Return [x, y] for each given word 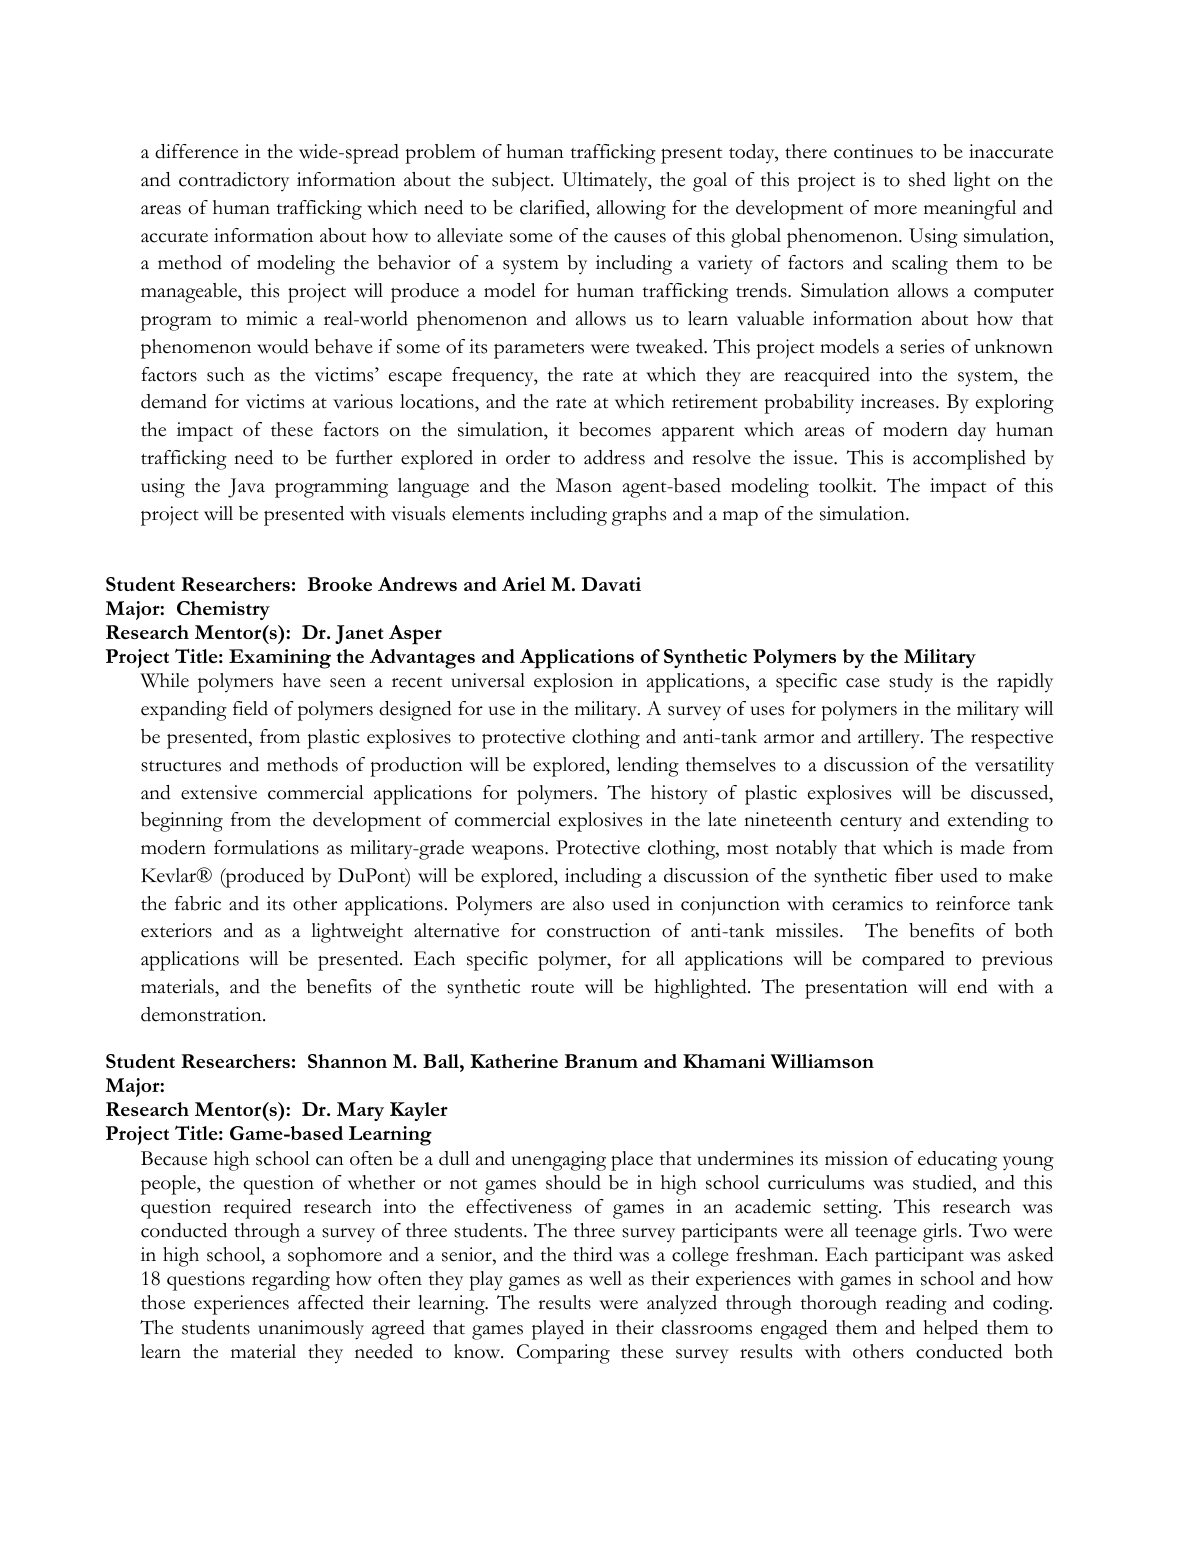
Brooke [340, 584]
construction [599, 930]
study [911, 683]
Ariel [524, 584]
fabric [198, 903]
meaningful [970, 210]
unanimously [311, 1330]
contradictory [234, 181]
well [605, 1278]
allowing [631, 210]
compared [903, 961]
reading [916, 1305]
